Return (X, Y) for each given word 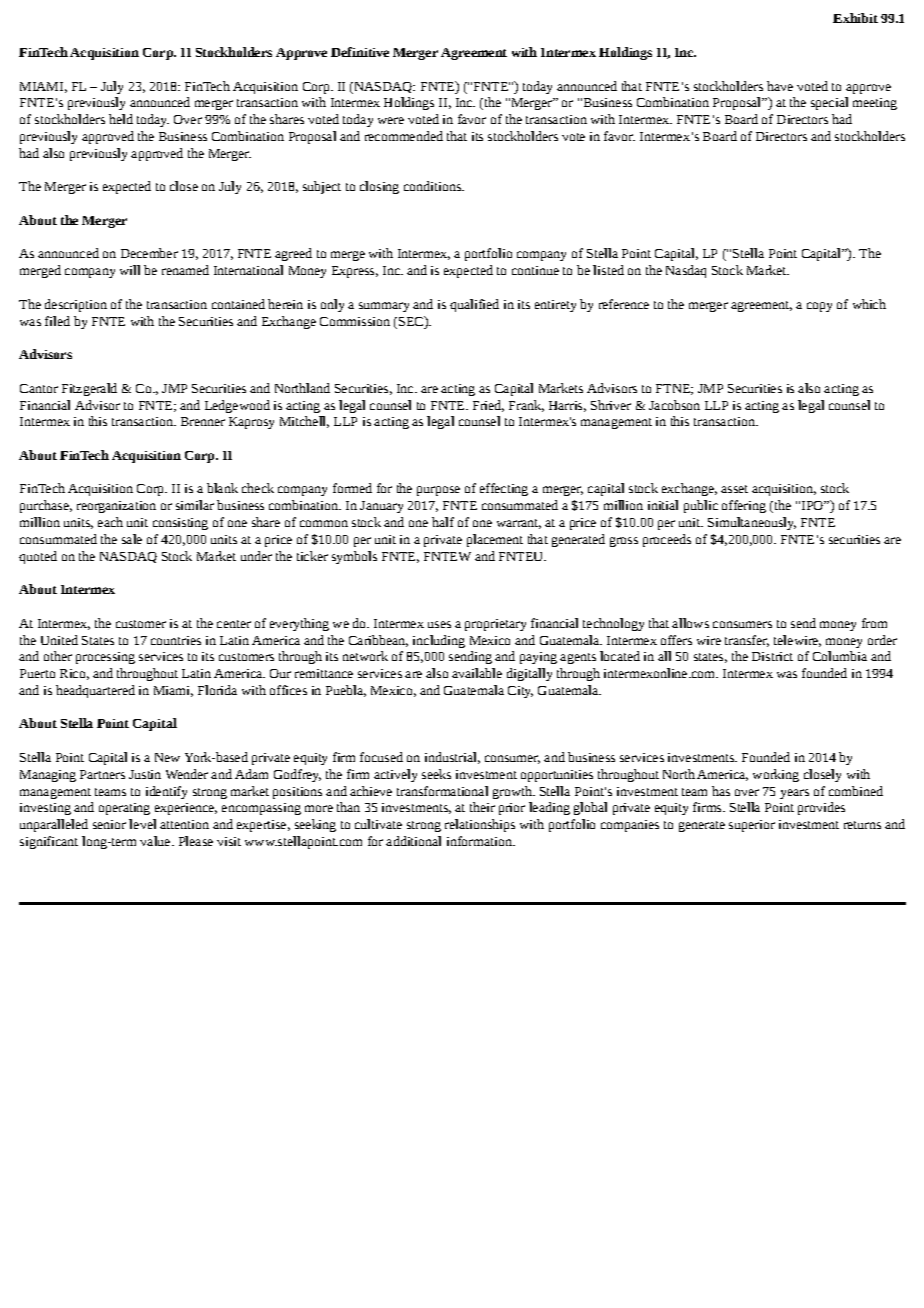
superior (752, 826)
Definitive (360, 52)
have (780, 86)
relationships (480, 825)
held (121, 119)
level (142, 824)
